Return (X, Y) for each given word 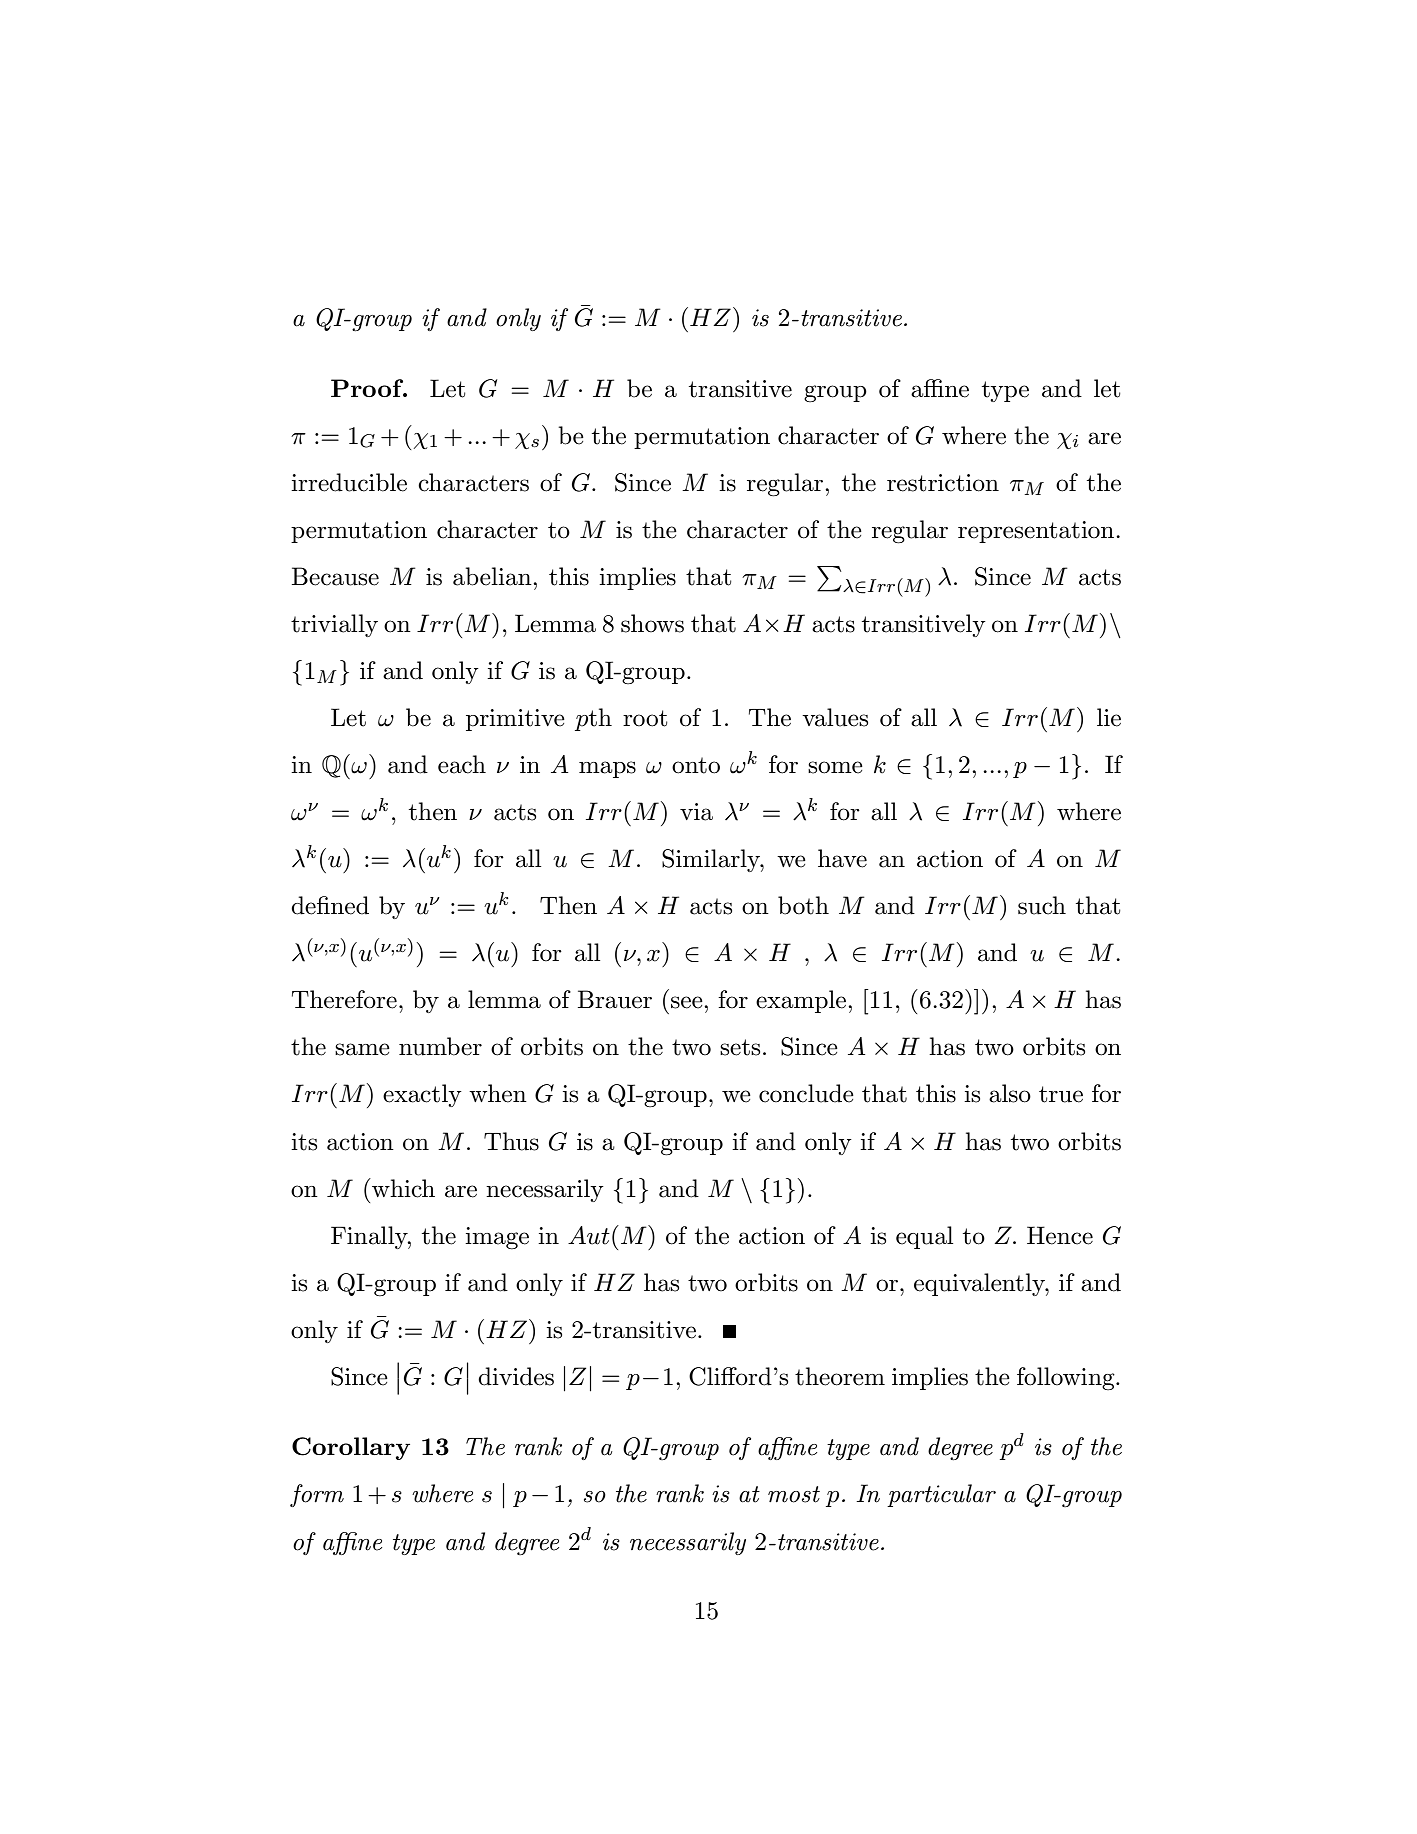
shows (652, 623)
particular (941, 1495)
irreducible (349, 482)
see (688, 1002)
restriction (943, 483)
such (1042, 905)
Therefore (344, 999)
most (794, 1494)
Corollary (351, 1448)
